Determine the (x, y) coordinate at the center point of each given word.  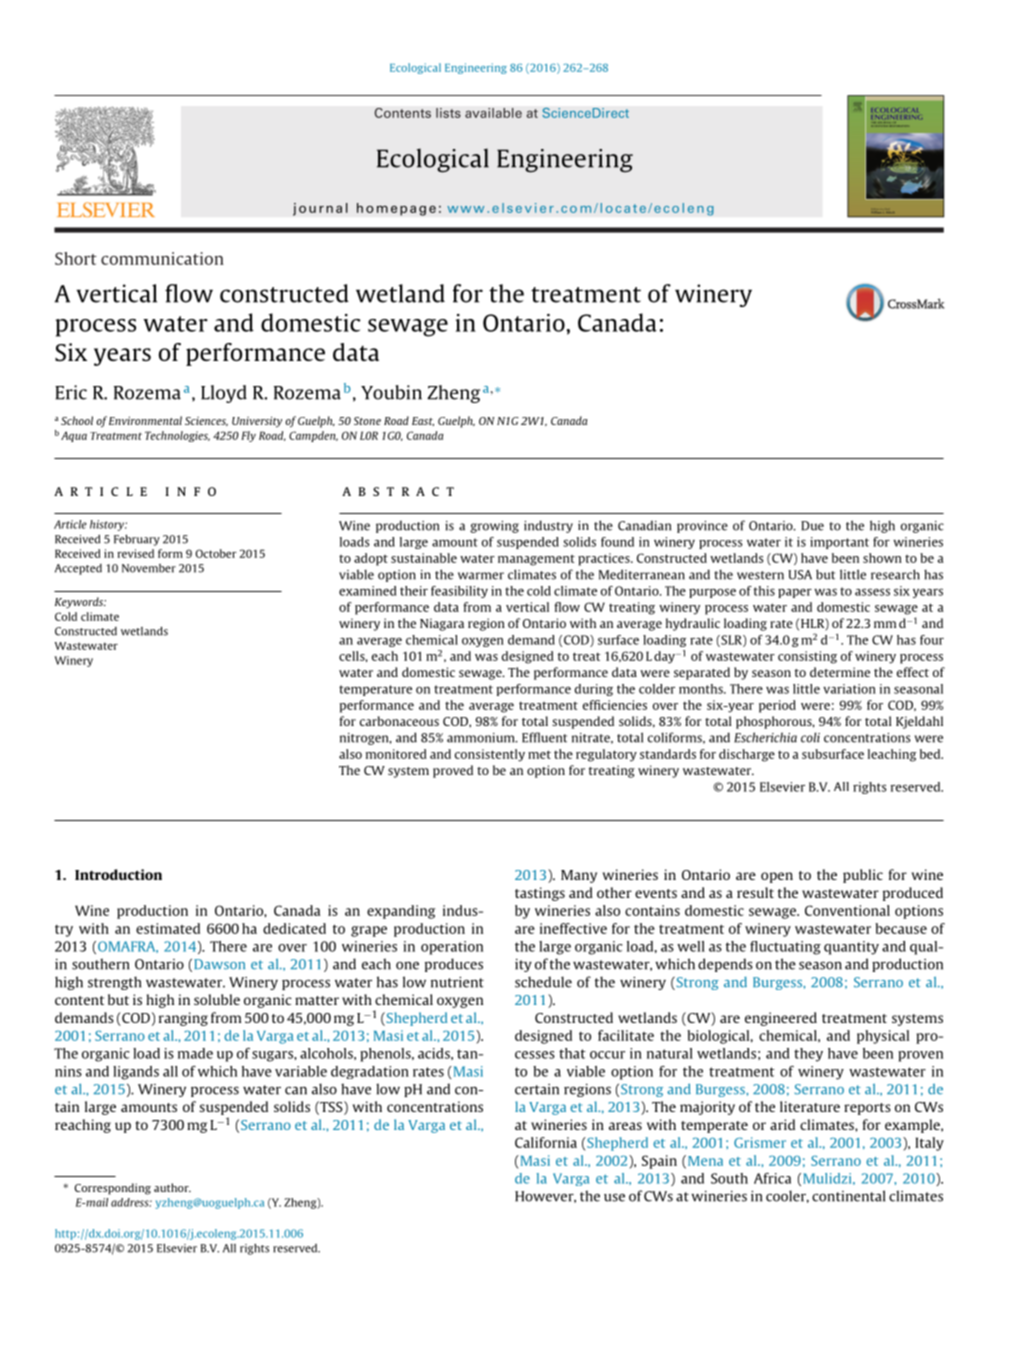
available (493, 113)
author (172, 1187)
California (546, 1142)
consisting (807, 657)
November (149, 568)
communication (162, 258)
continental (848, 1196)
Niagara (442, 624)
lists (448, 113)
